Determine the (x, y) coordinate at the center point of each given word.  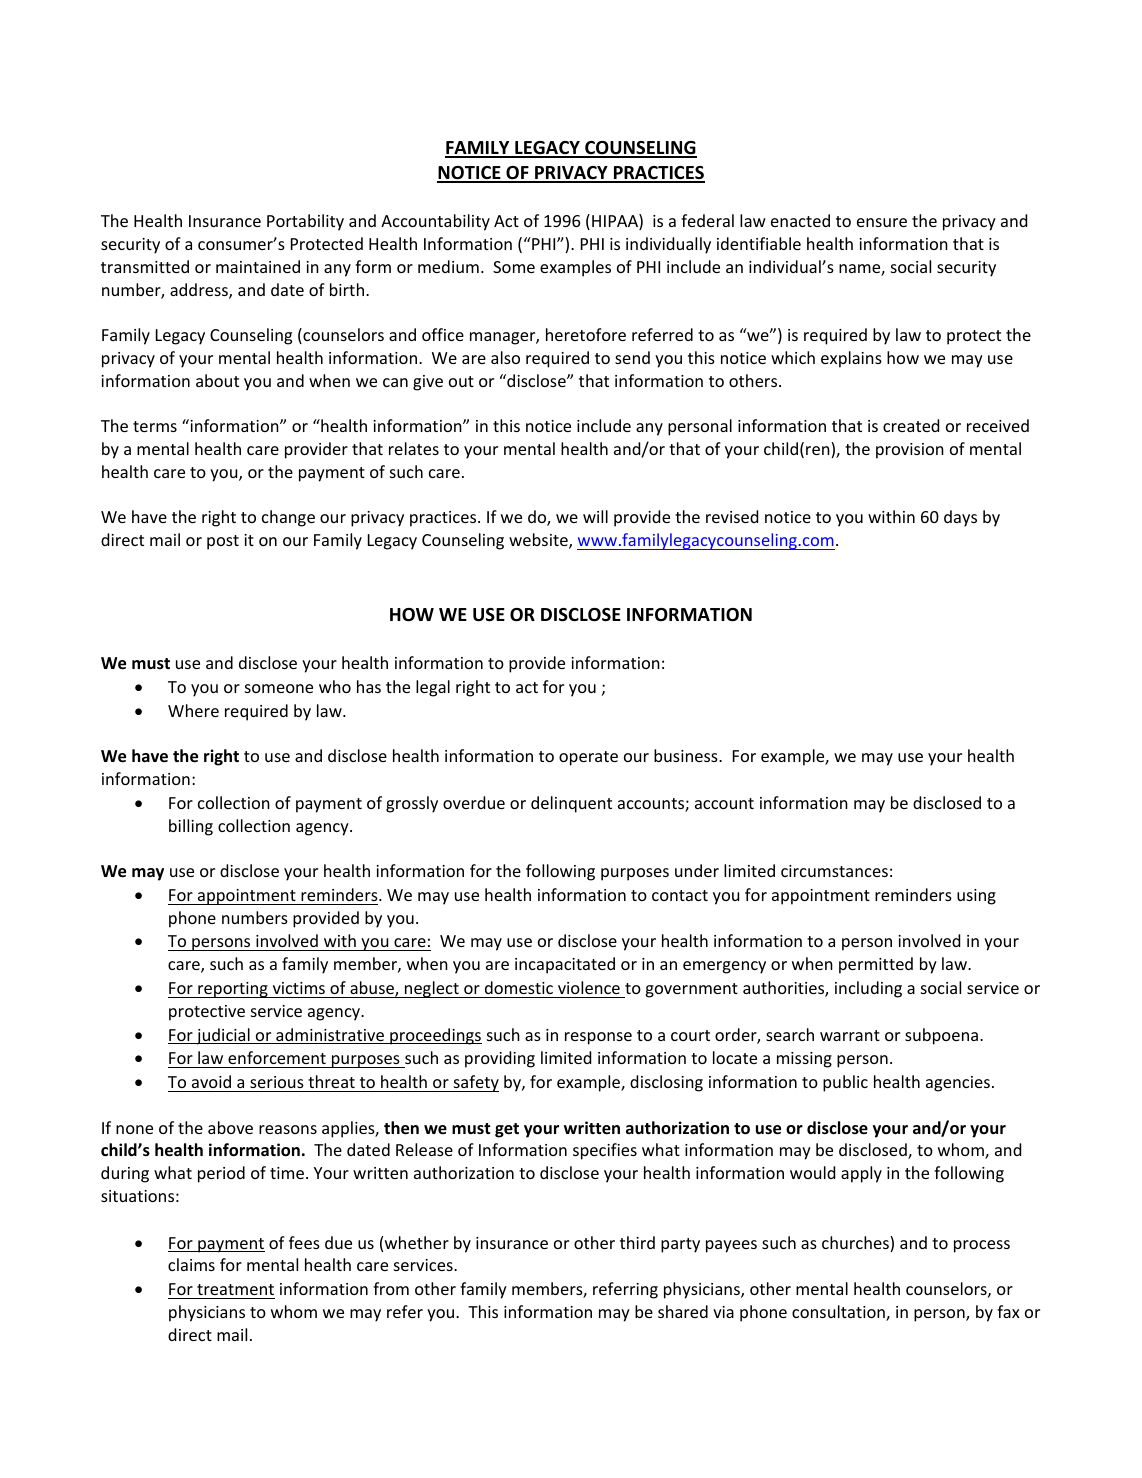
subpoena (941, 1036)
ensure (882, 222)
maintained (258, 266)
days (960, 518)
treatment (235, 1289)
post (223, 542)
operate (588, 758)
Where (193, 710)
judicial (223, 1036)
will (595, 516)
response (598, 1038)
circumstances (834, 871)
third (637, 1242)
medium (448, 266)
